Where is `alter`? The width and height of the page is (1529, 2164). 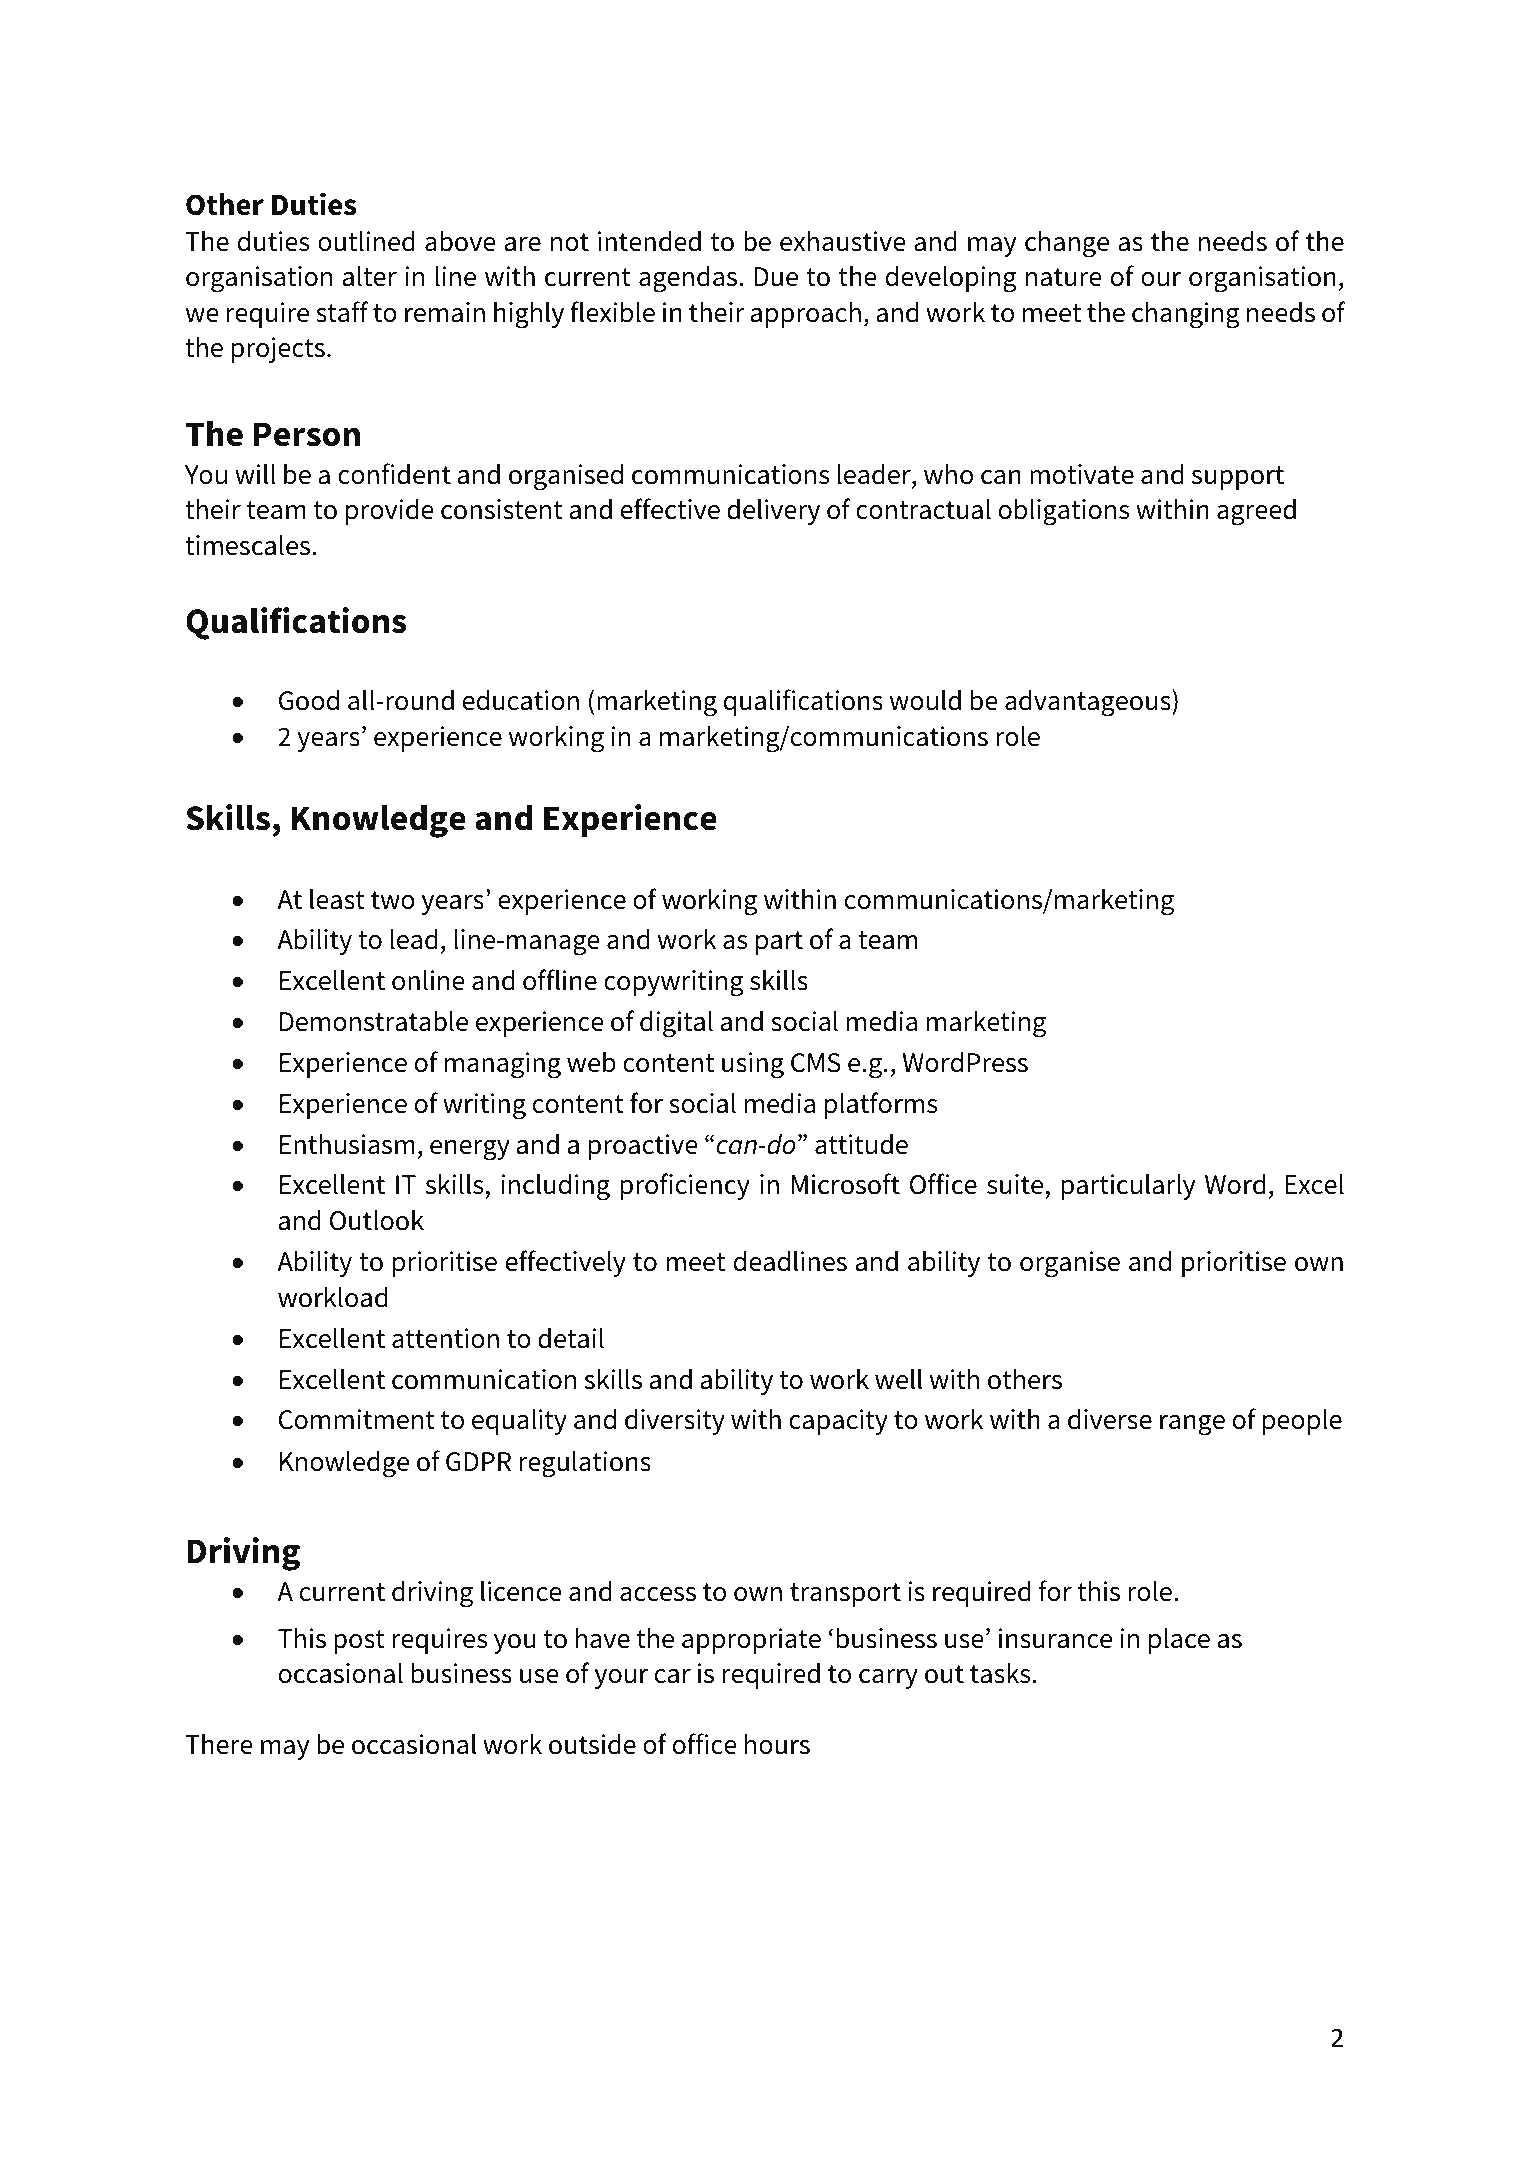 alter is located at coordinates (370, 276).
